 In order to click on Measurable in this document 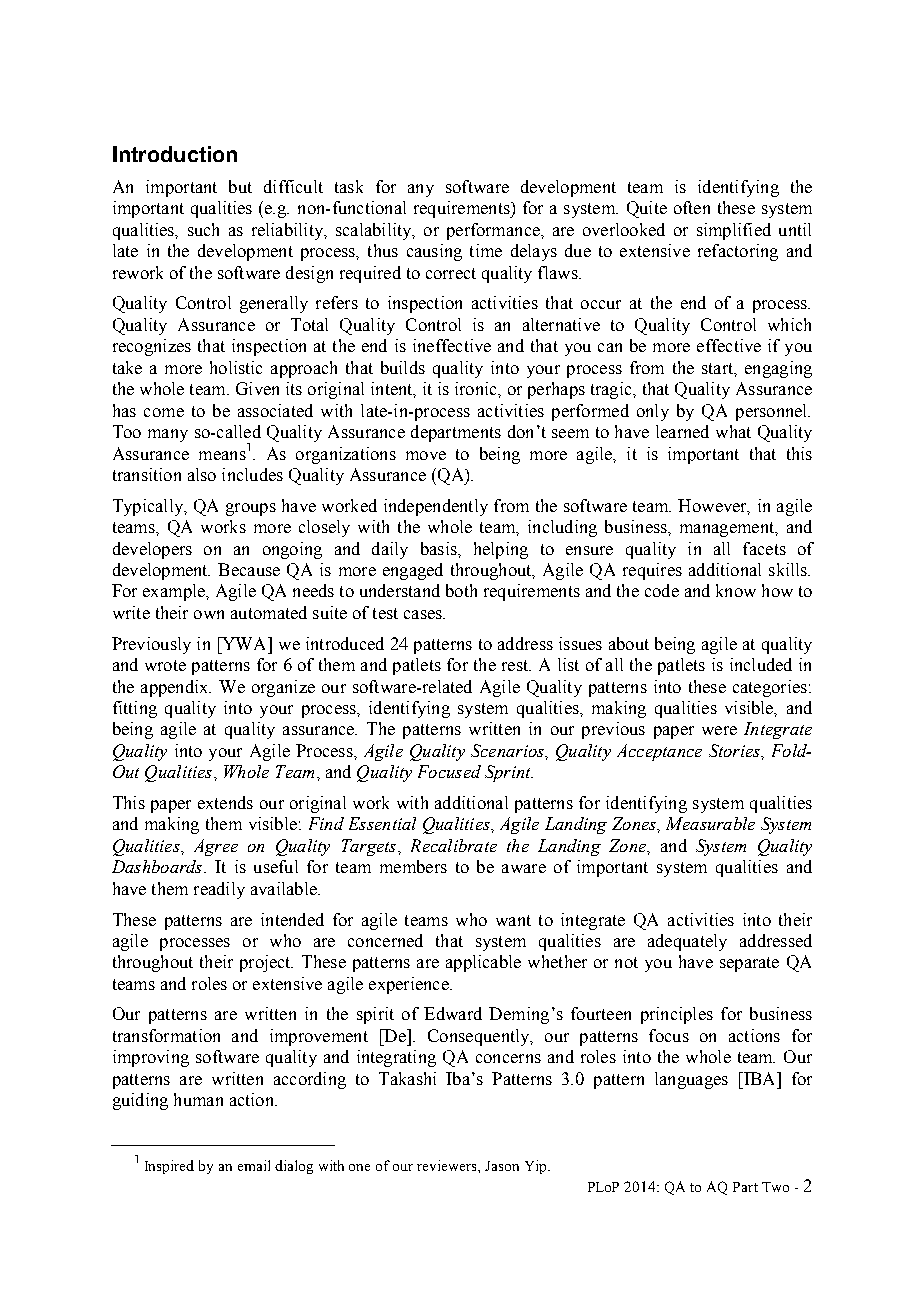, I will do `click(710, 823)`.
